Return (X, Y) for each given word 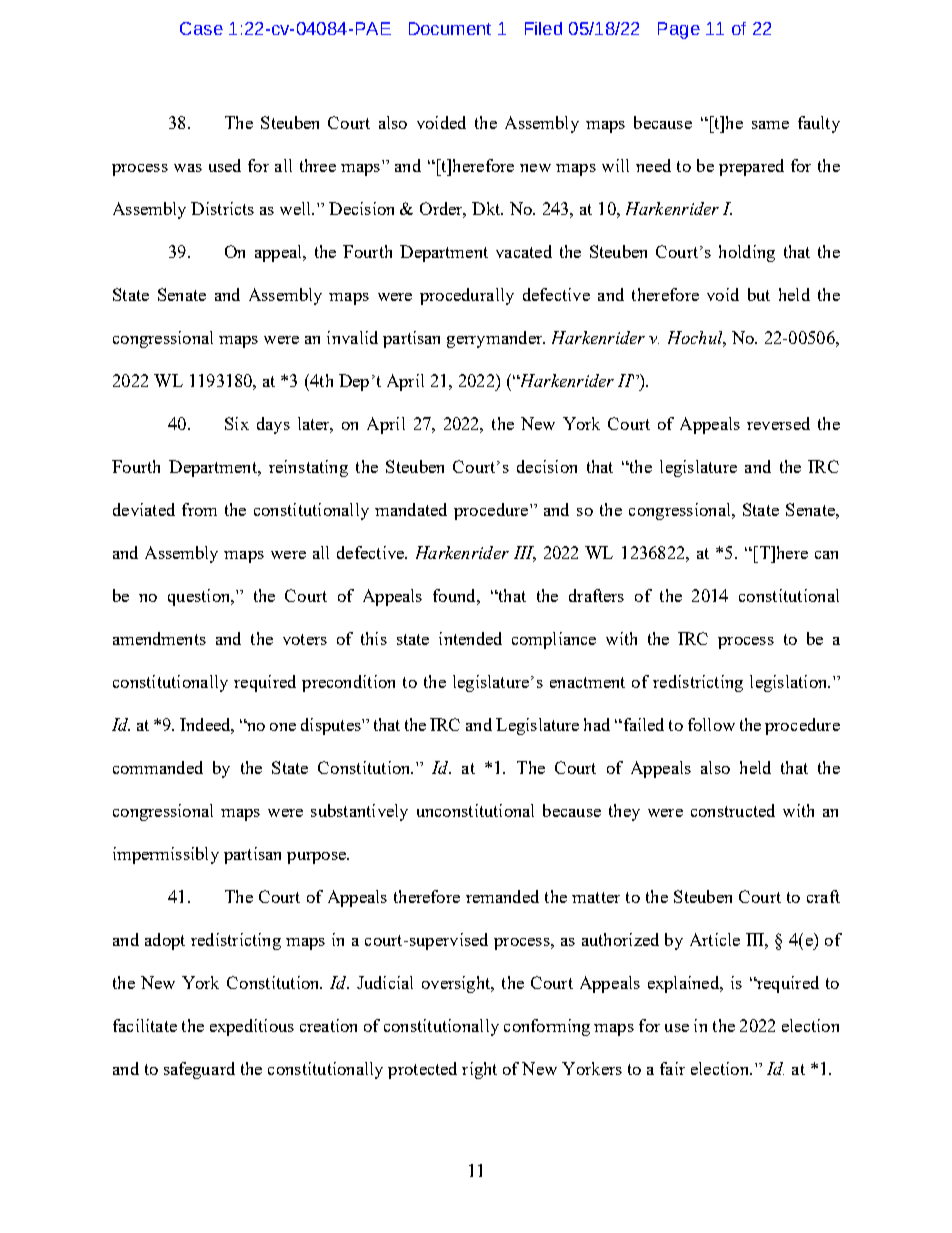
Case (201, 28)
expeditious (252, 1027)
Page (679, 30)
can (826, 555)
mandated (411, 509)
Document (450, 28)
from (199, 509)
